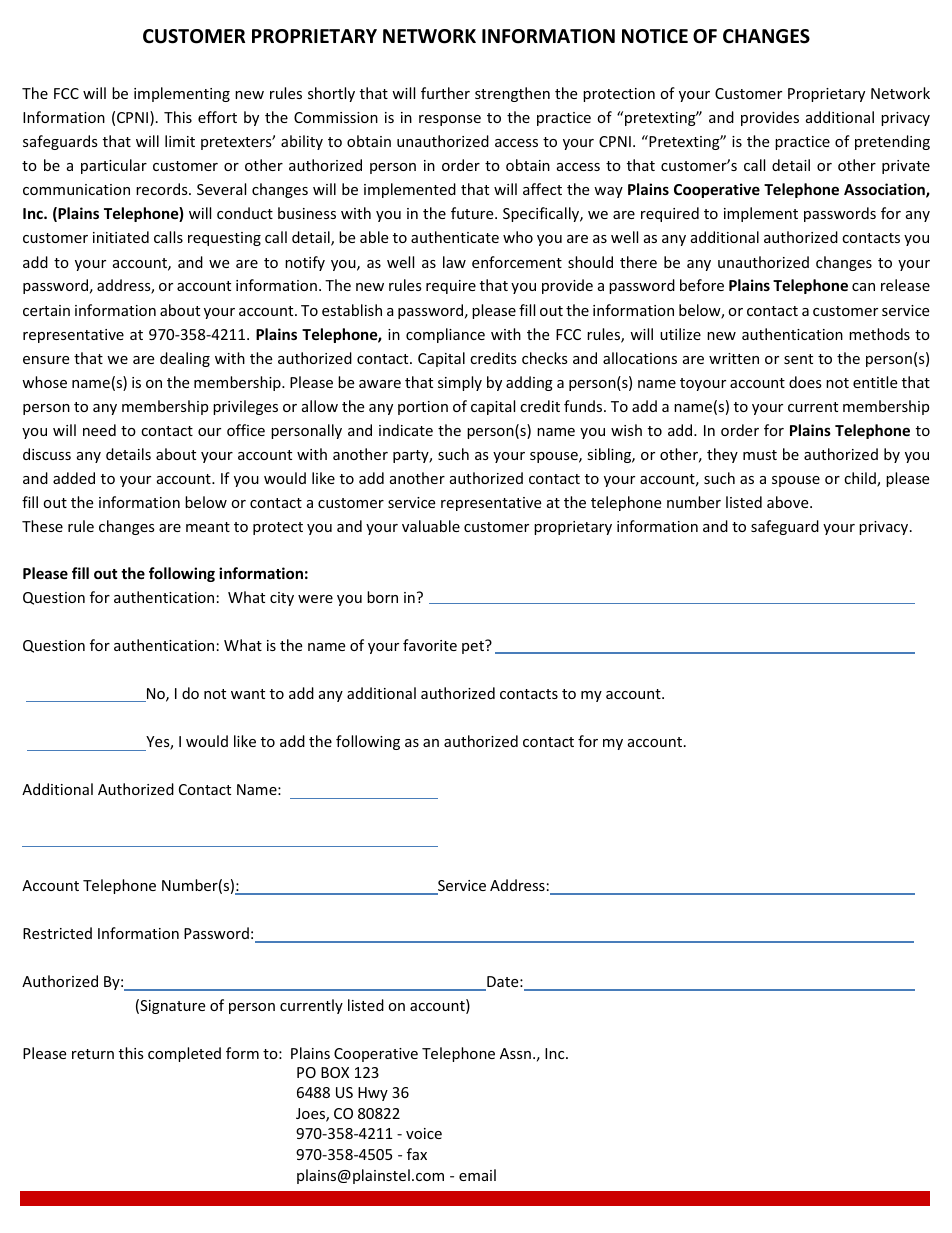  Describe the element at coordinates (892, 142) in the page. I see `pretending` at that location.
